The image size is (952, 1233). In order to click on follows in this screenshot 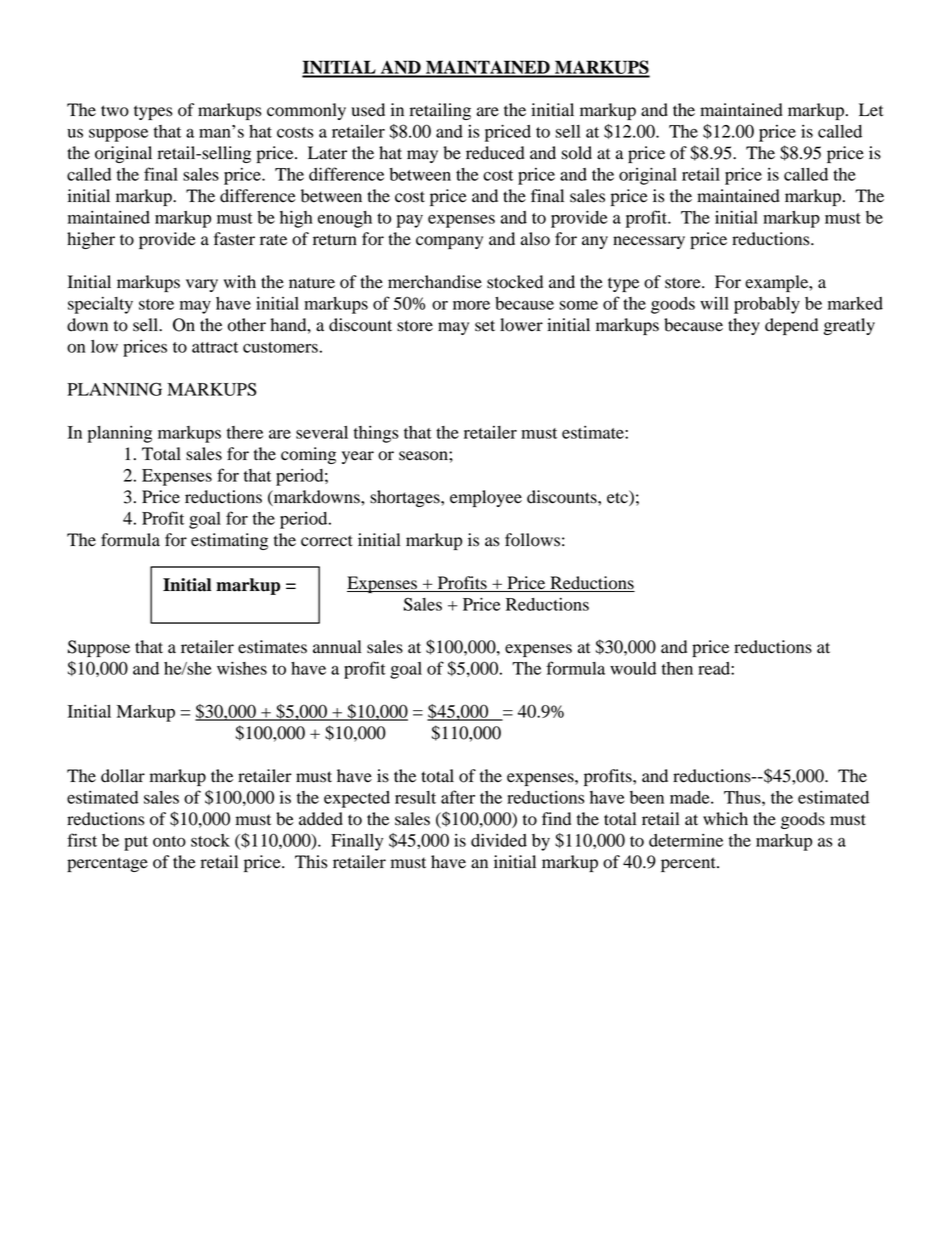, I will do `click(532, 540)`.
